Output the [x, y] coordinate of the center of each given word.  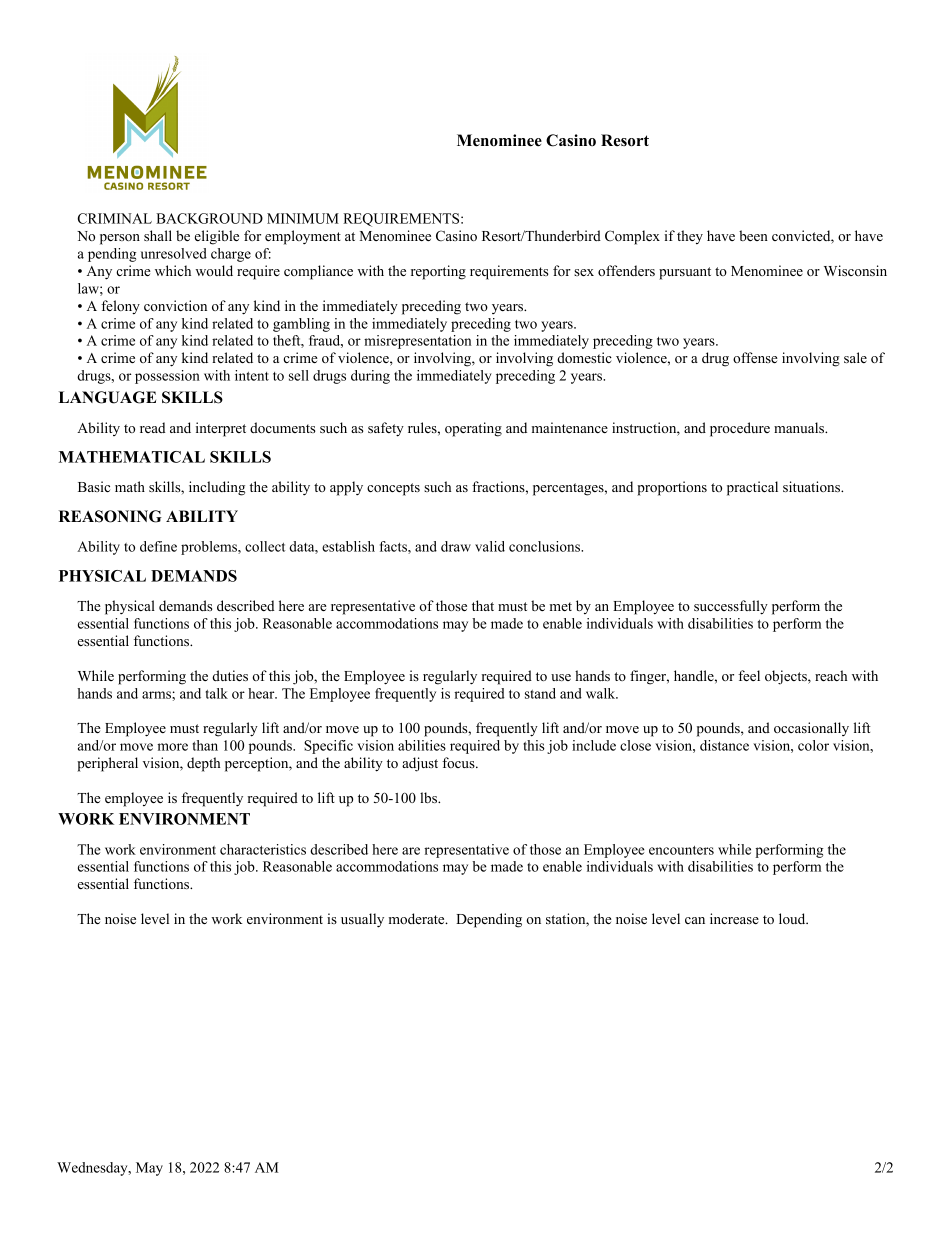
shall [158, 235]
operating [473, 429]
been [753, 235]
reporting [438, 272]
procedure [740, 429]
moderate [418, 918]
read [152, 427]
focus [459, 762]
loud [793, 918]
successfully [731, 607]
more [172, 747]
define [158, 546]
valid [490, 546]
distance [724, 745]
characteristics [263, 849]
